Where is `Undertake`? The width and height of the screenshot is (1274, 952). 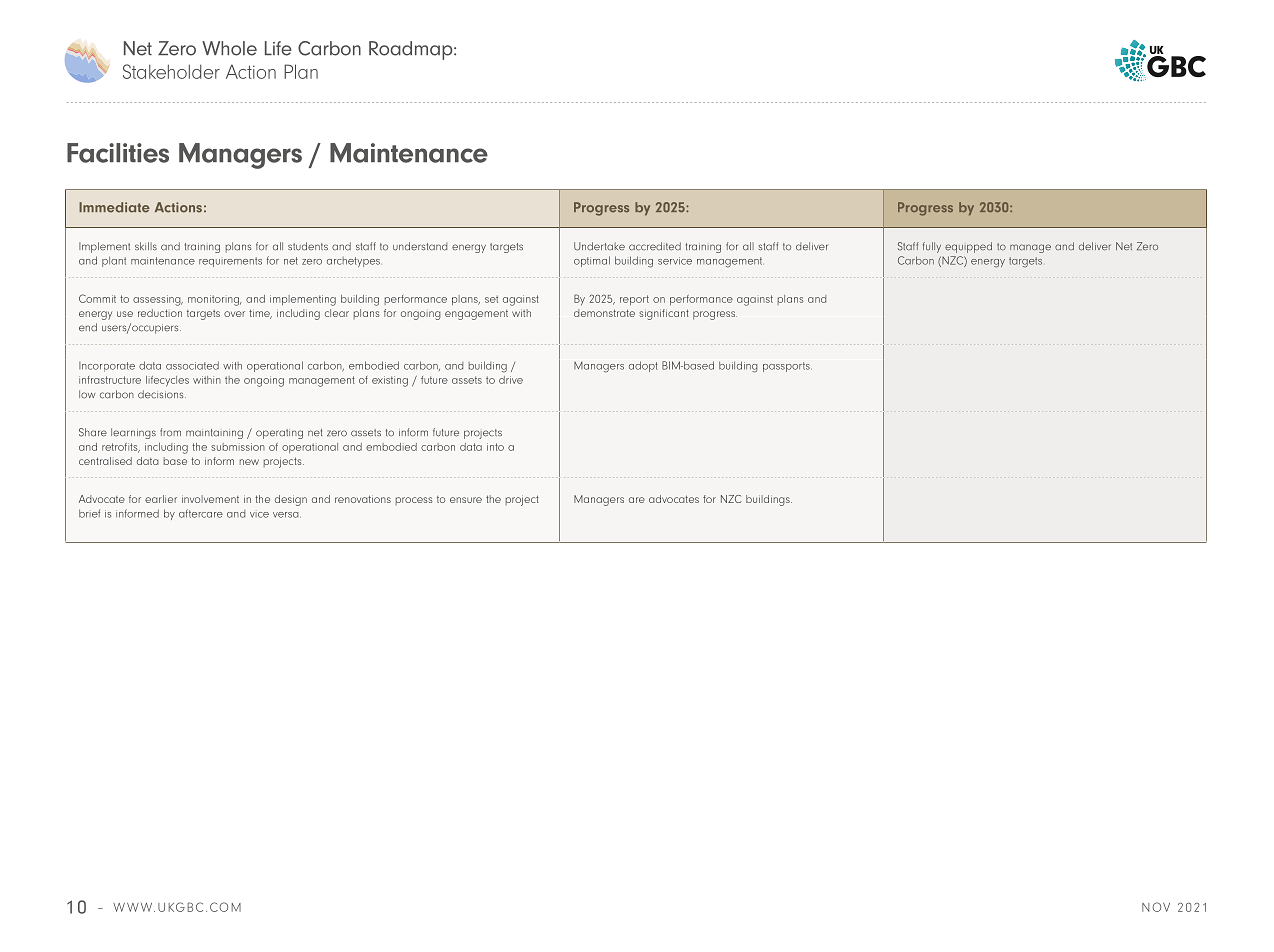 Undertake is located at coordinates (599, 246).
